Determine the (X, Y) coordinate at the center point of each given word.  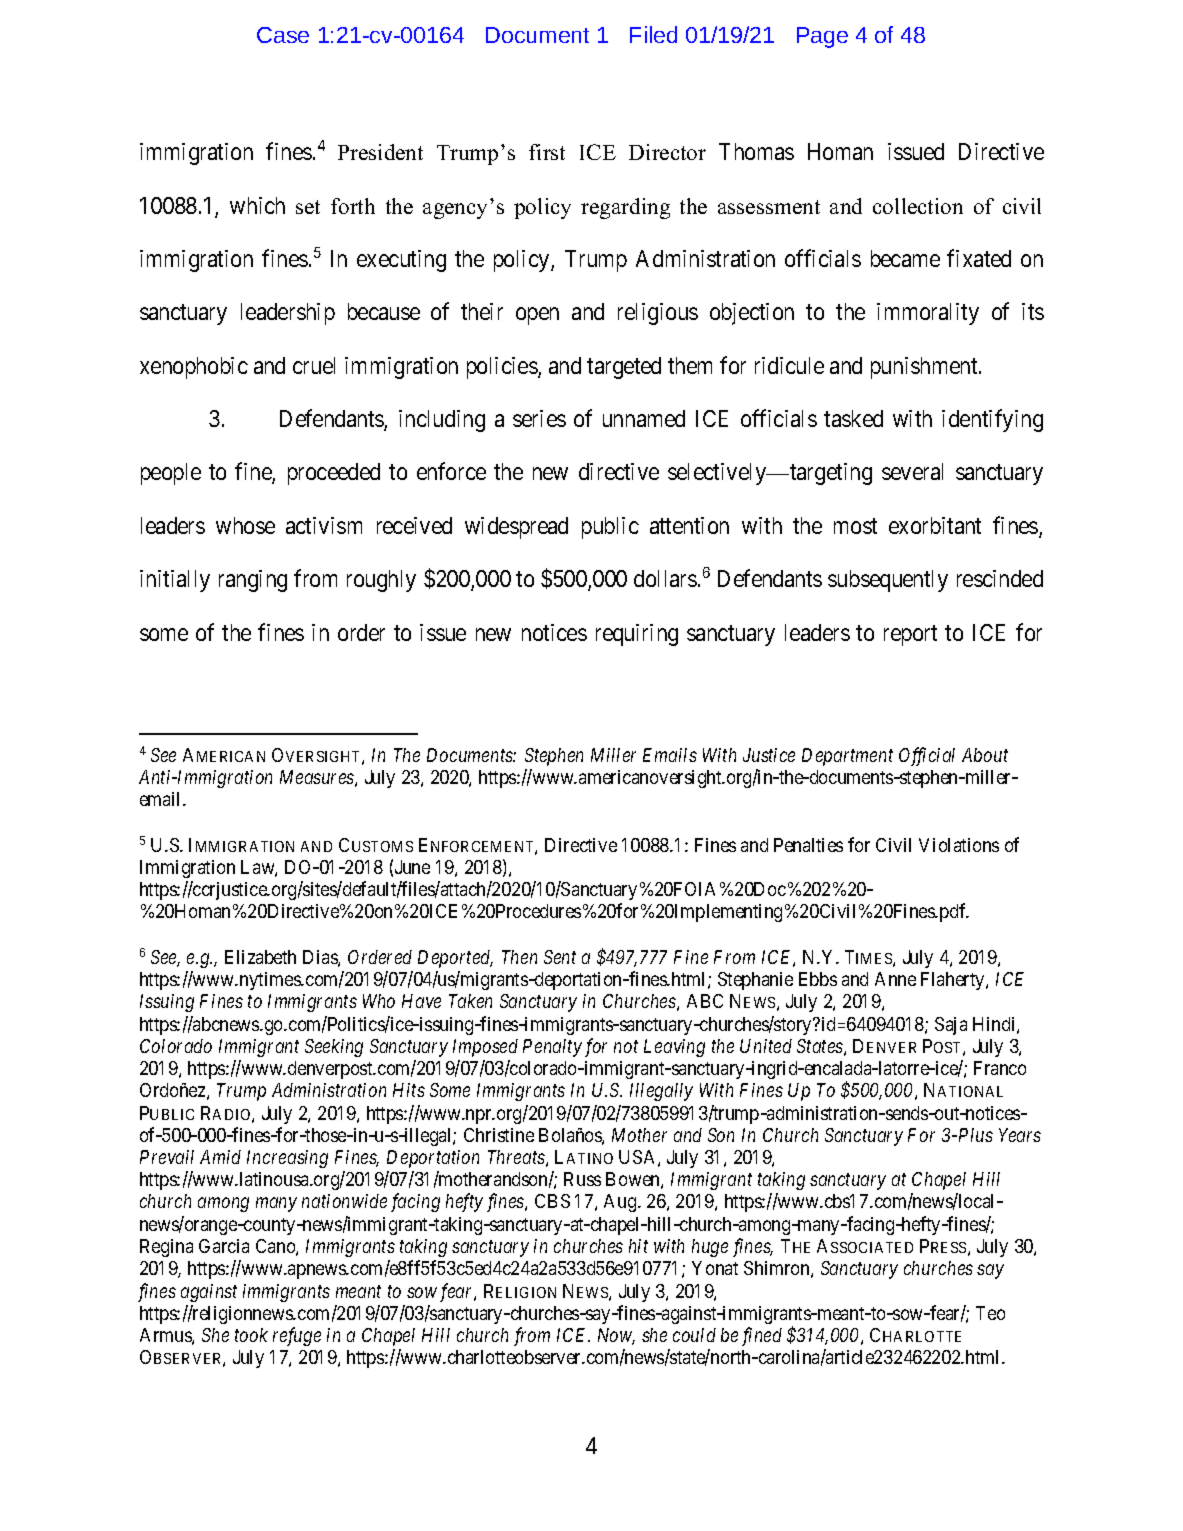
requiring (637, 635)
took (251, 1335)
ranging (253, 581)
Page (822, 37)
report (910, 635)
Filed (653, 34)
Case (283, 35)
